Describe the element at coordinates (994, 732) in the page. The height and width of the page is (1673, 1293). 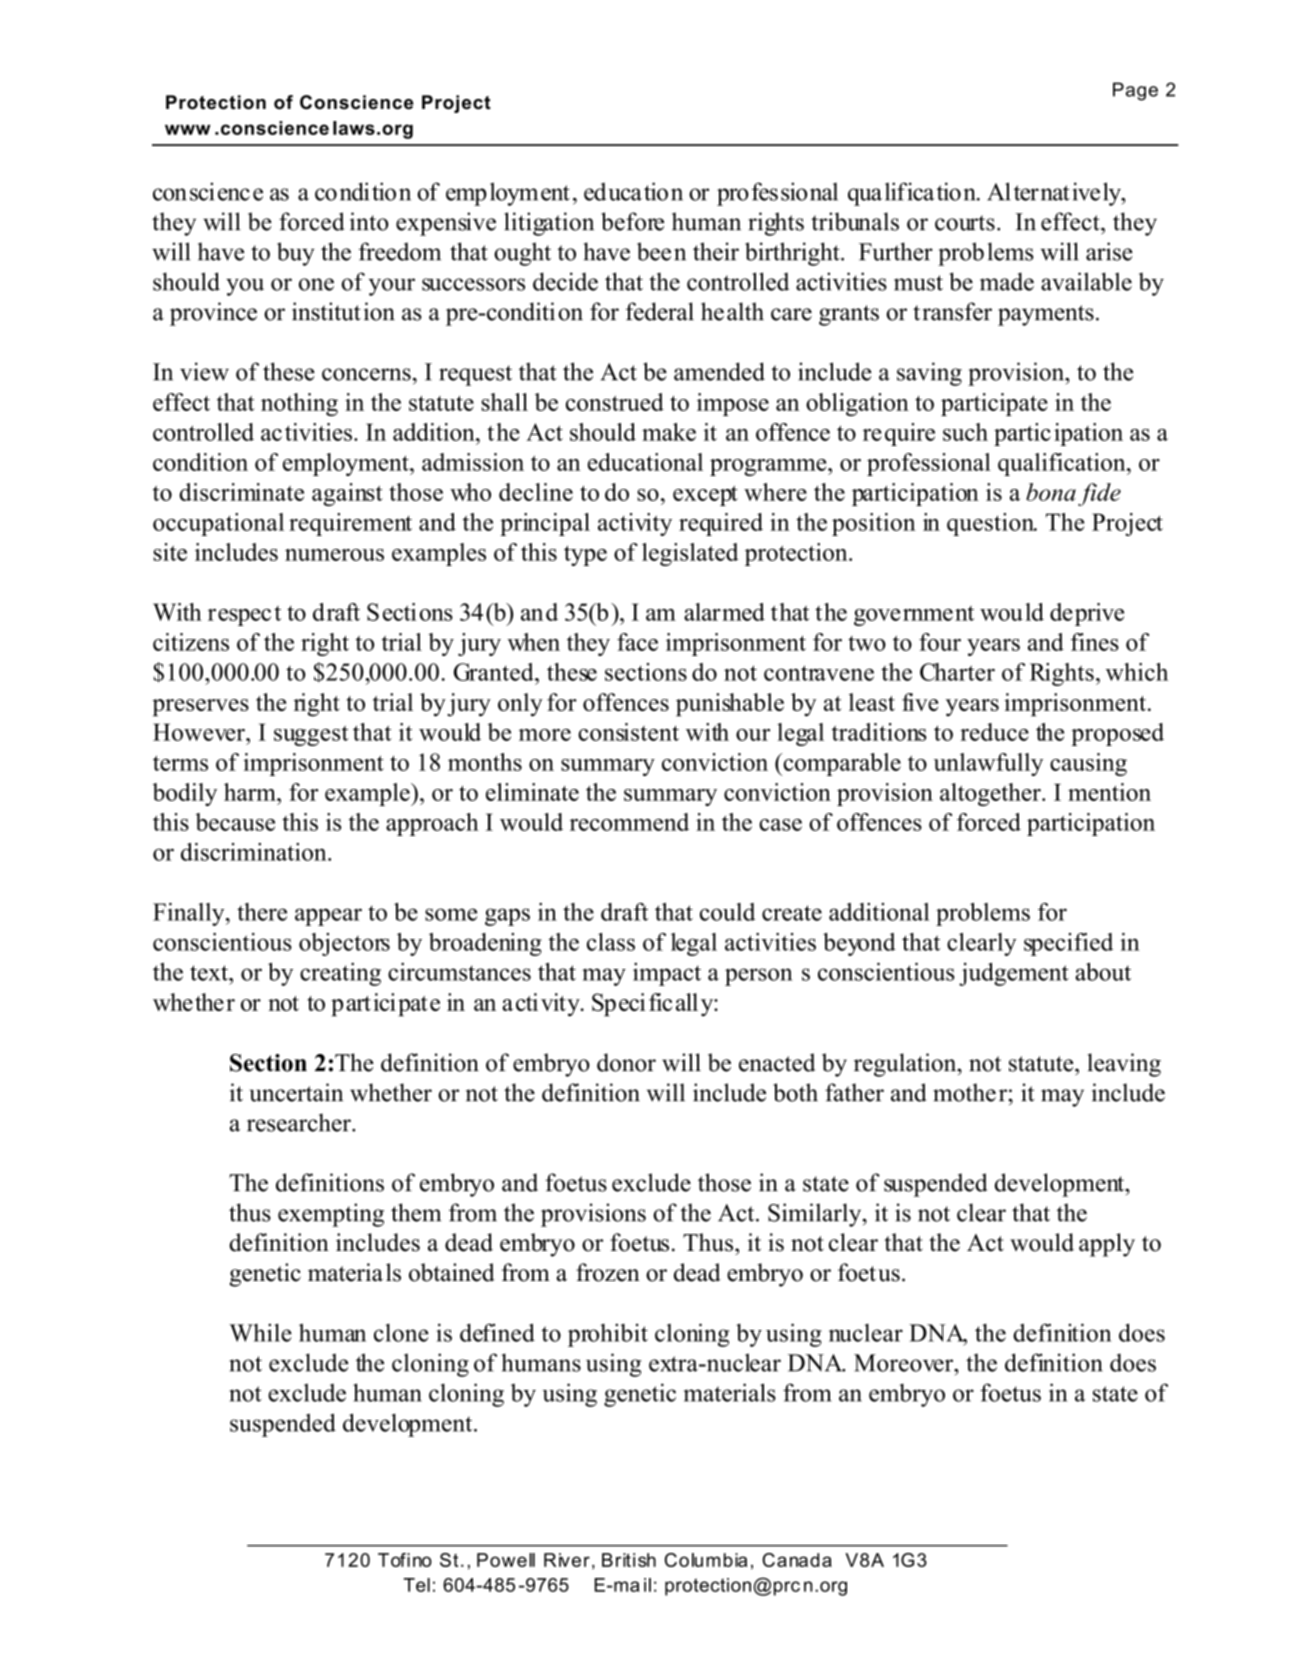
I see `reduce` at that location.
